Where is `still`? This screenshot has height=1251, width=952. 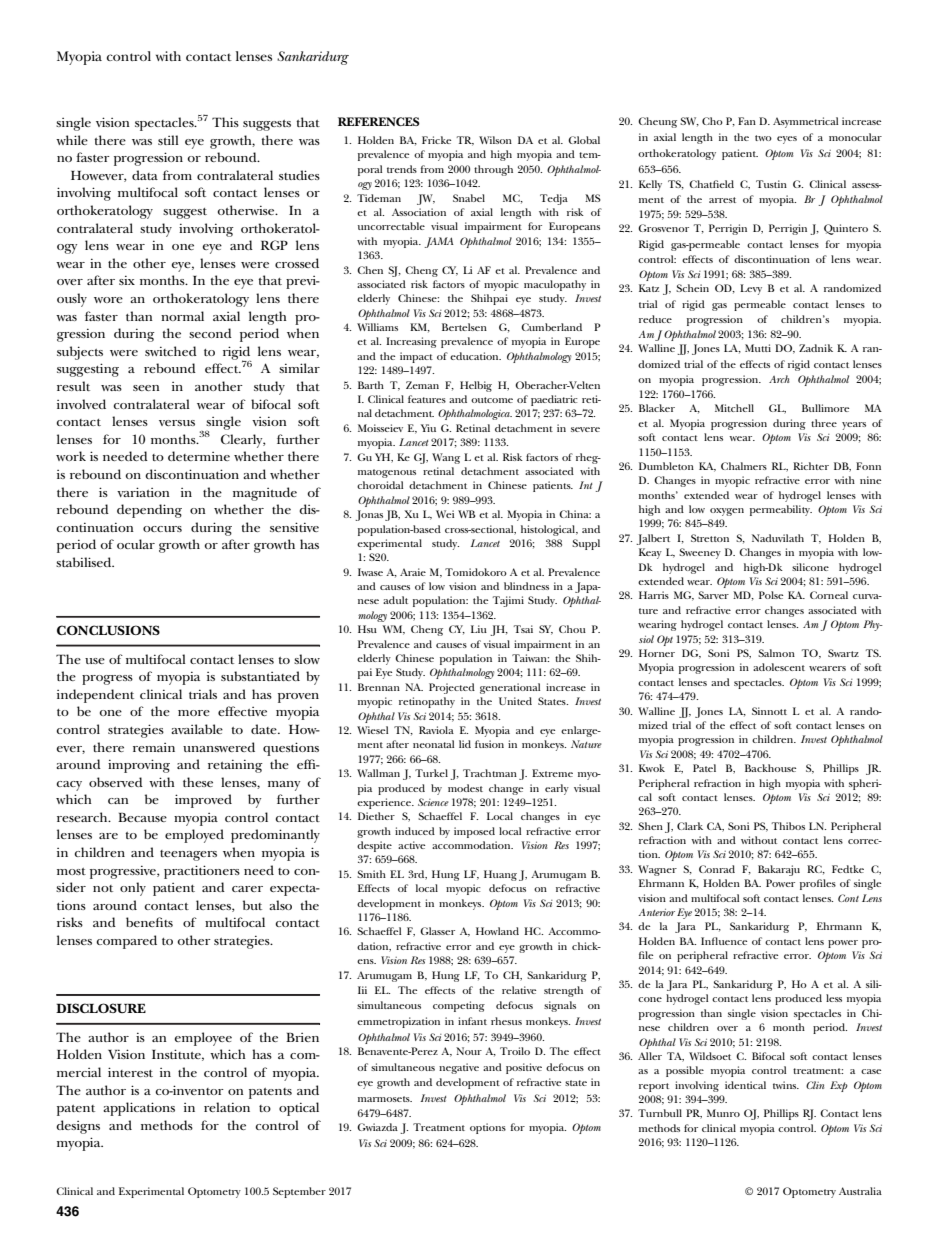
still is located at coordinates (168, 140).
